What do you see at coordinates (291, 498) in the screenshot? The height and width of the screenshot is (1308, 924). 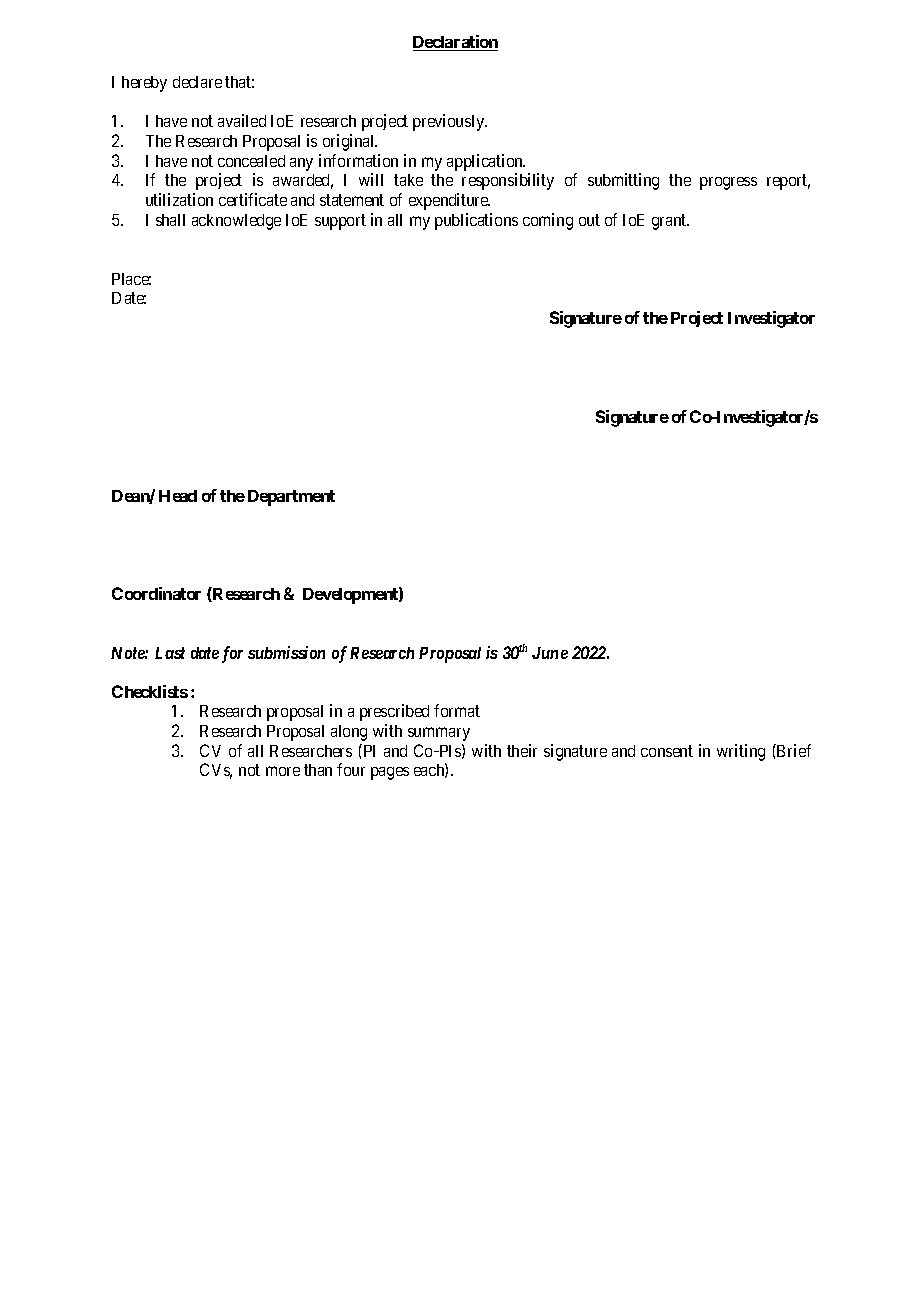 I see `Department` at bounding box center [291, 498].
